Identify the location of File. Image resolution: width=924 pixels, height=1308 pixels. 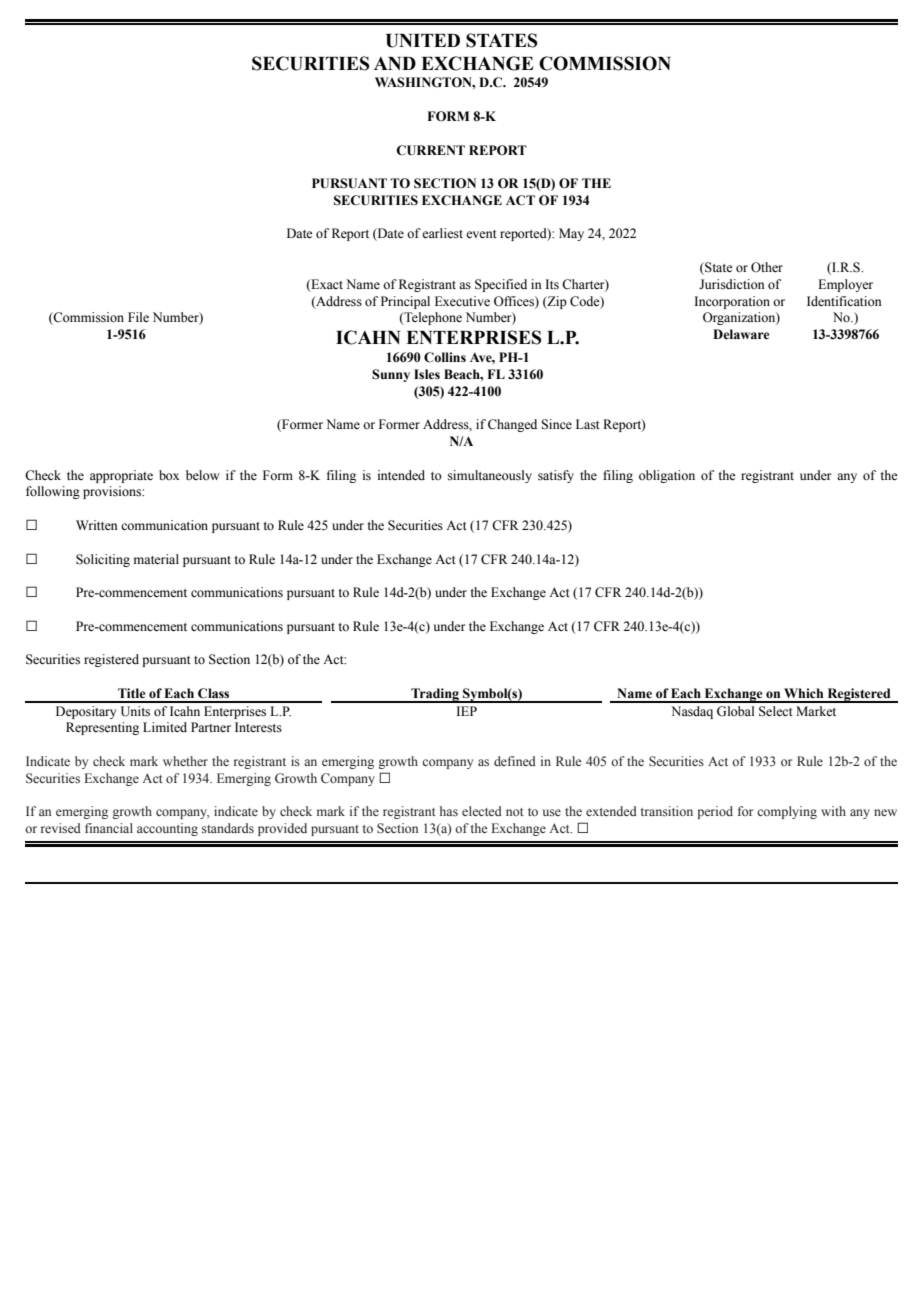
(138, 317).
